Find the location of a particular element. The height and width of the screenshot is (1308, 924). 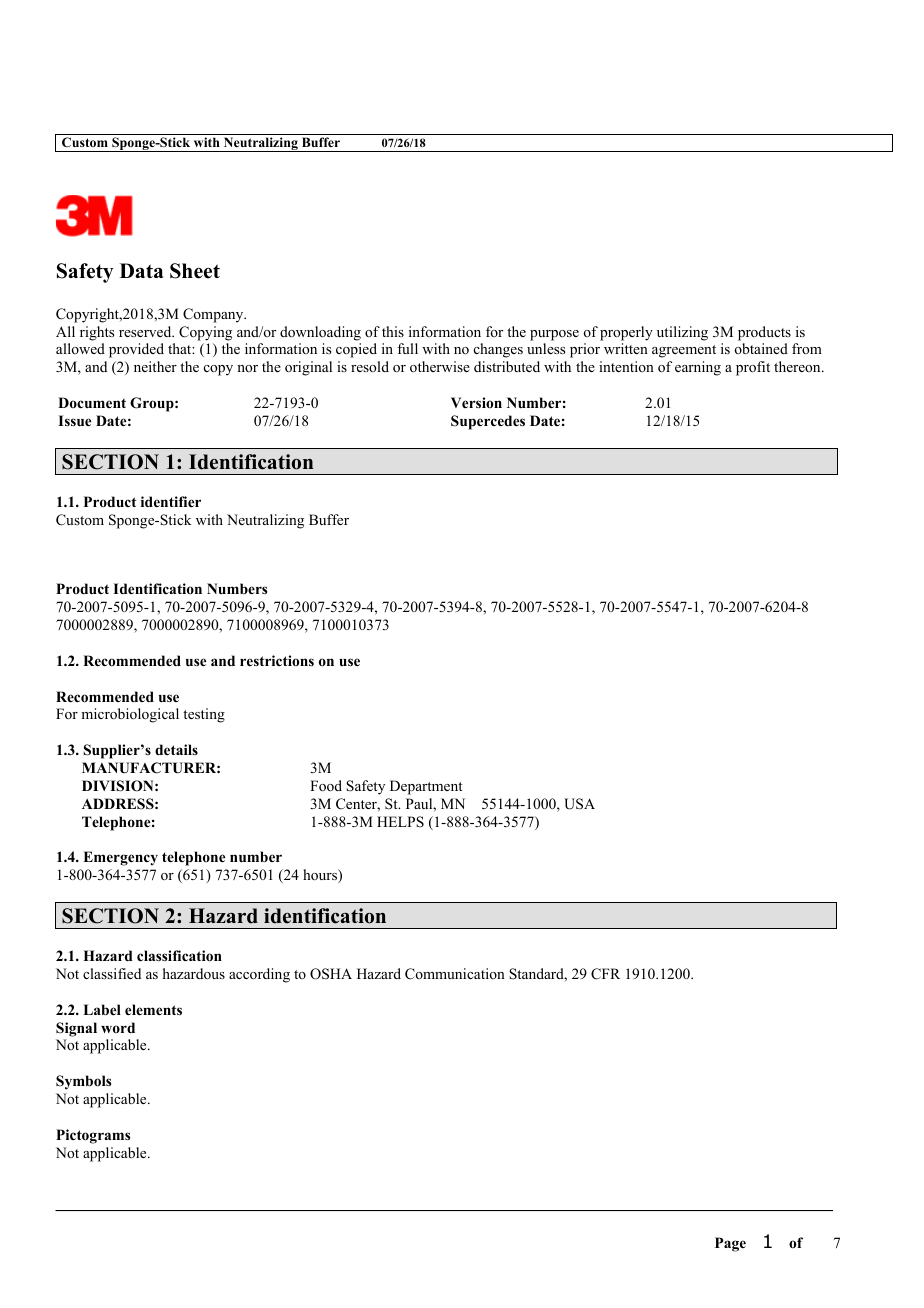

USA is located at coordinates (579, 804).
